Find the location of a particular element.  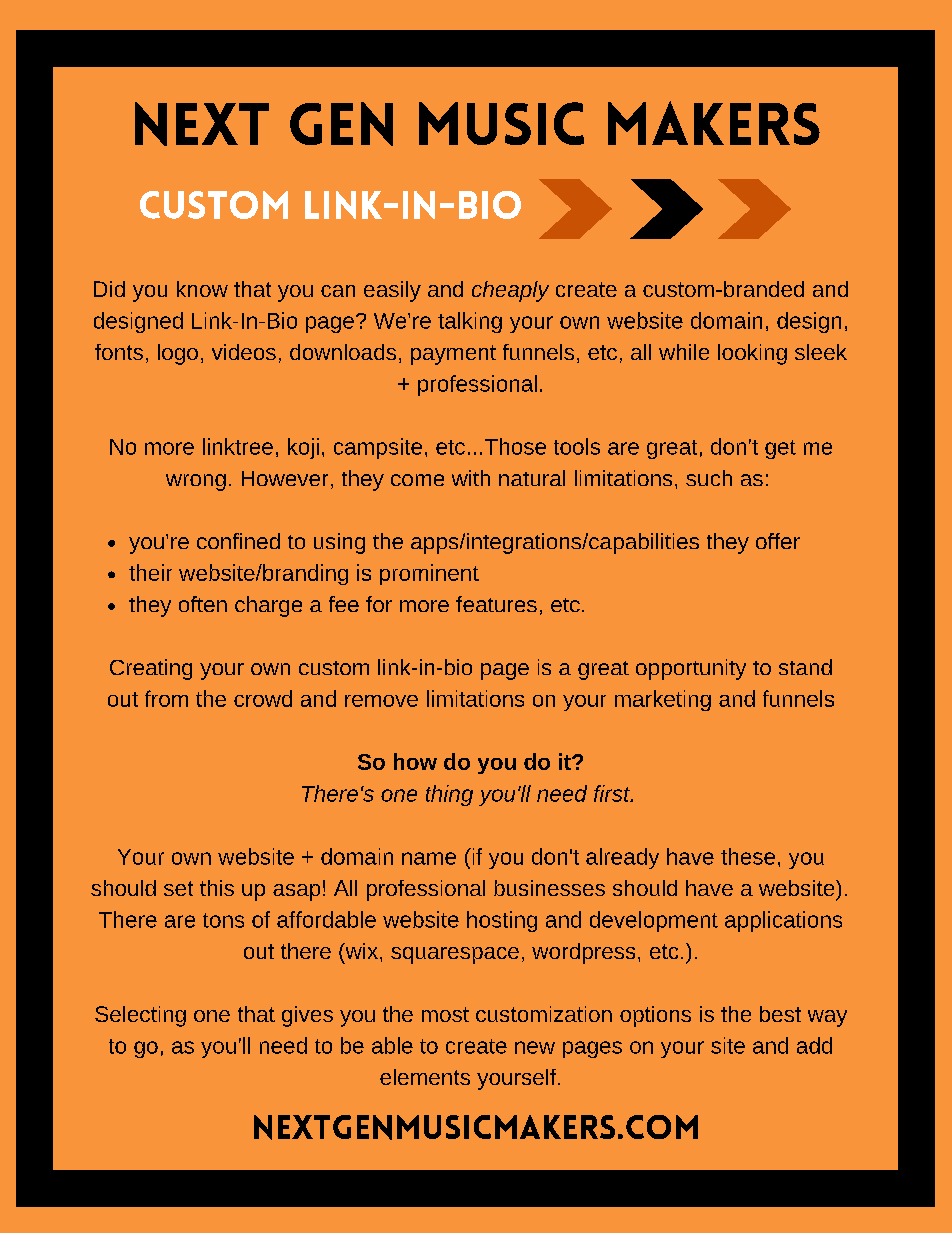

Selecting is located at coordinates (140, 1016).
